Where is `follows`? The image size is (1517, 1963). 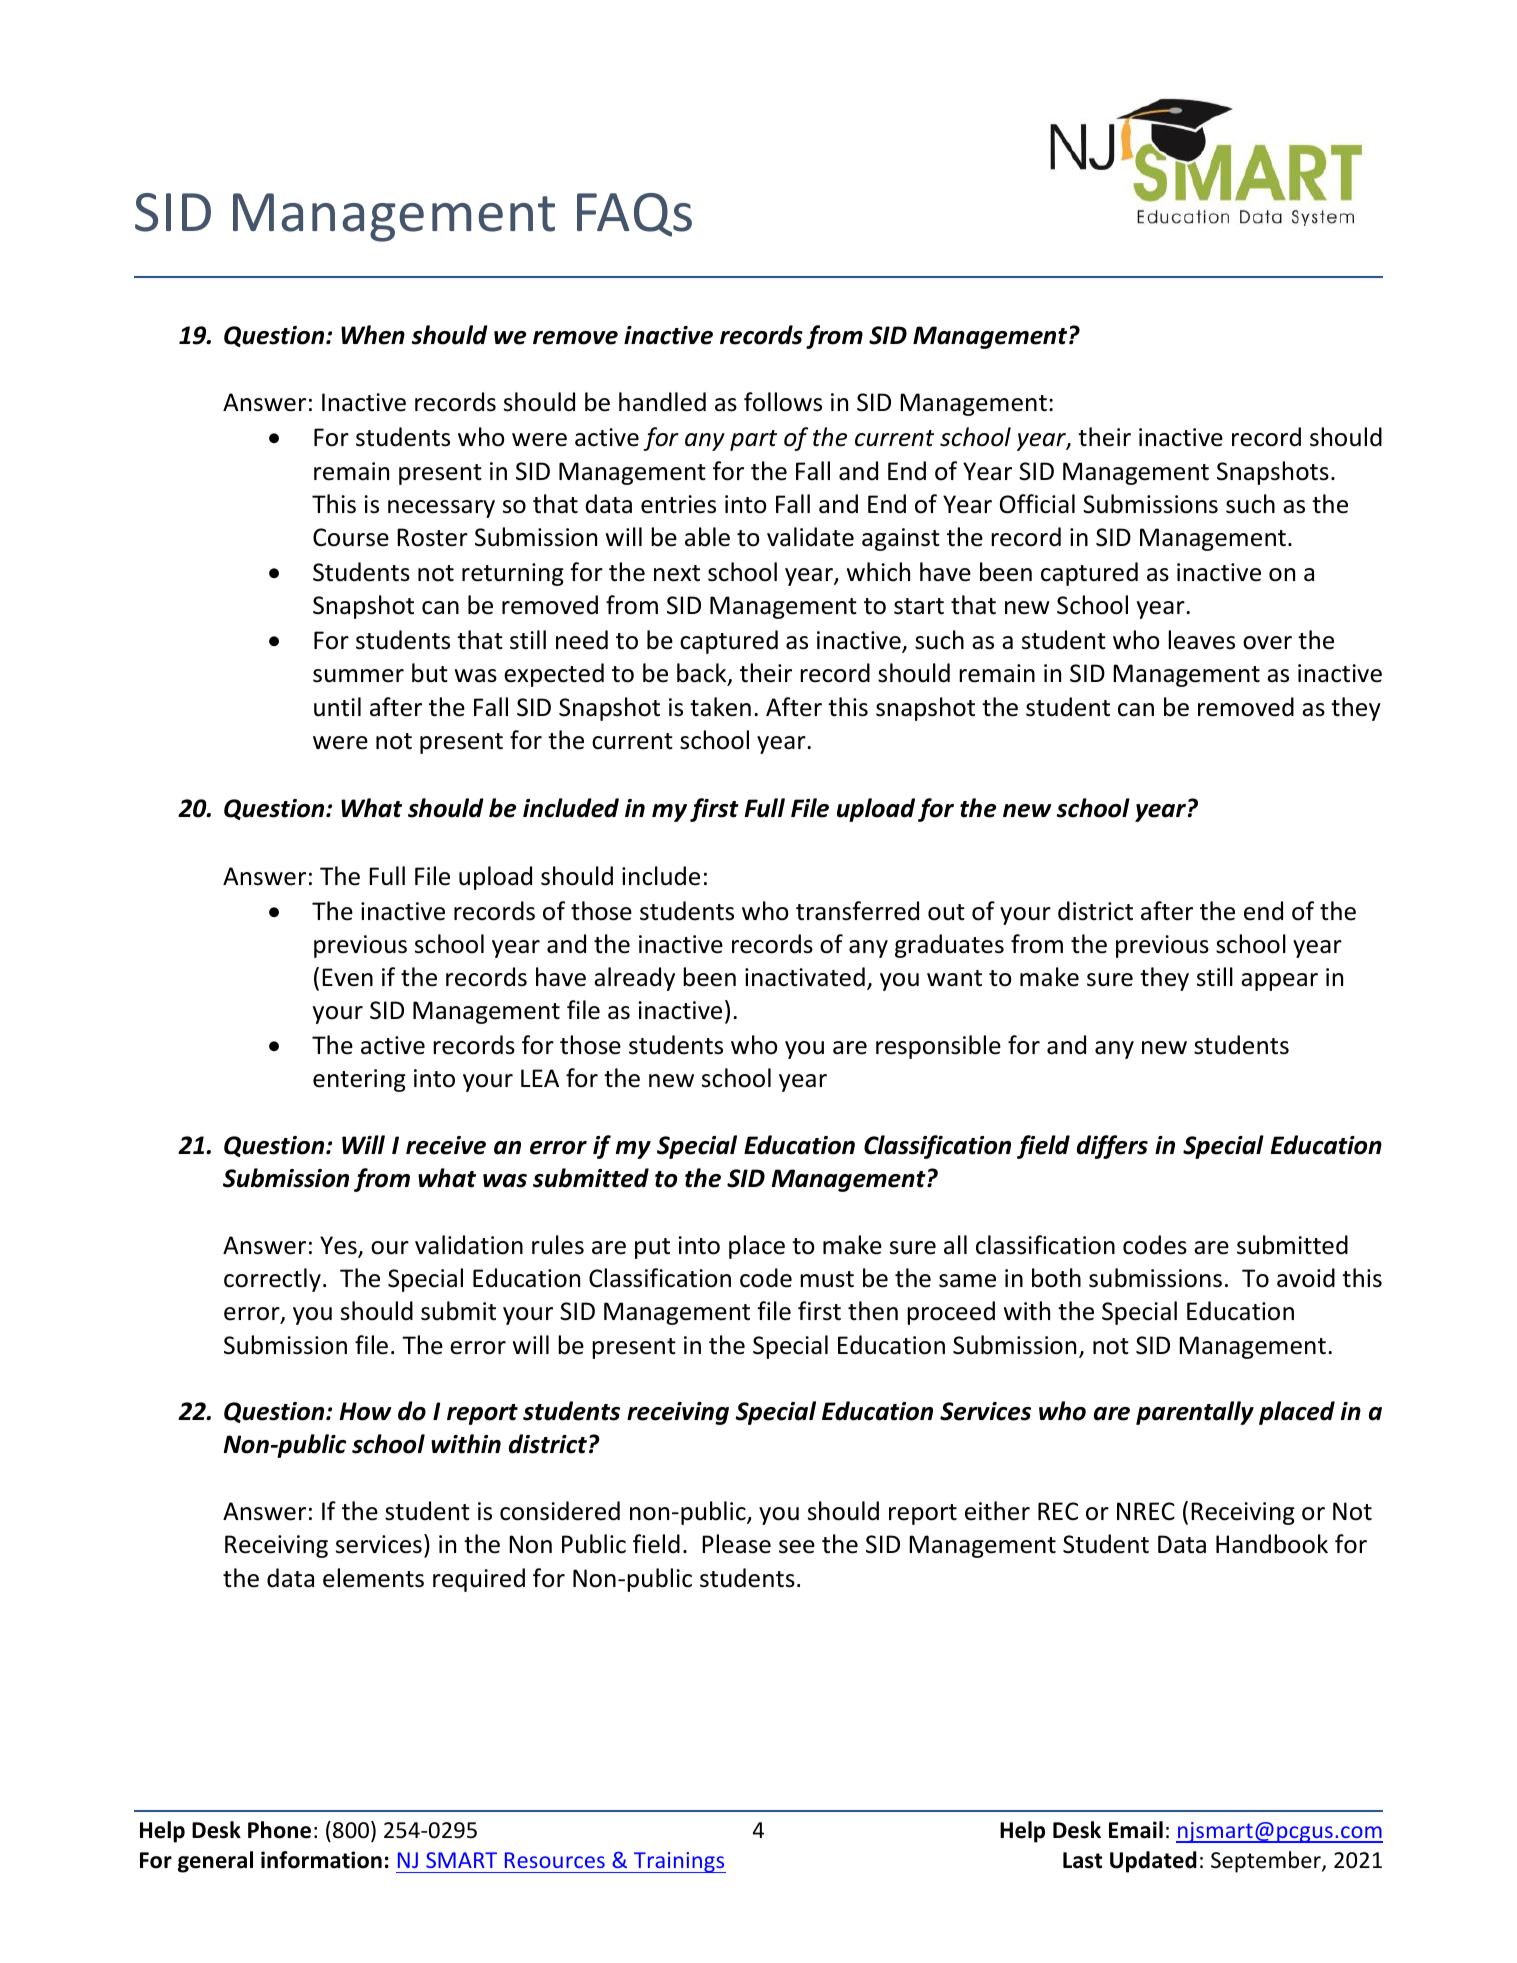 follows is located at coordinates (783, 402).
